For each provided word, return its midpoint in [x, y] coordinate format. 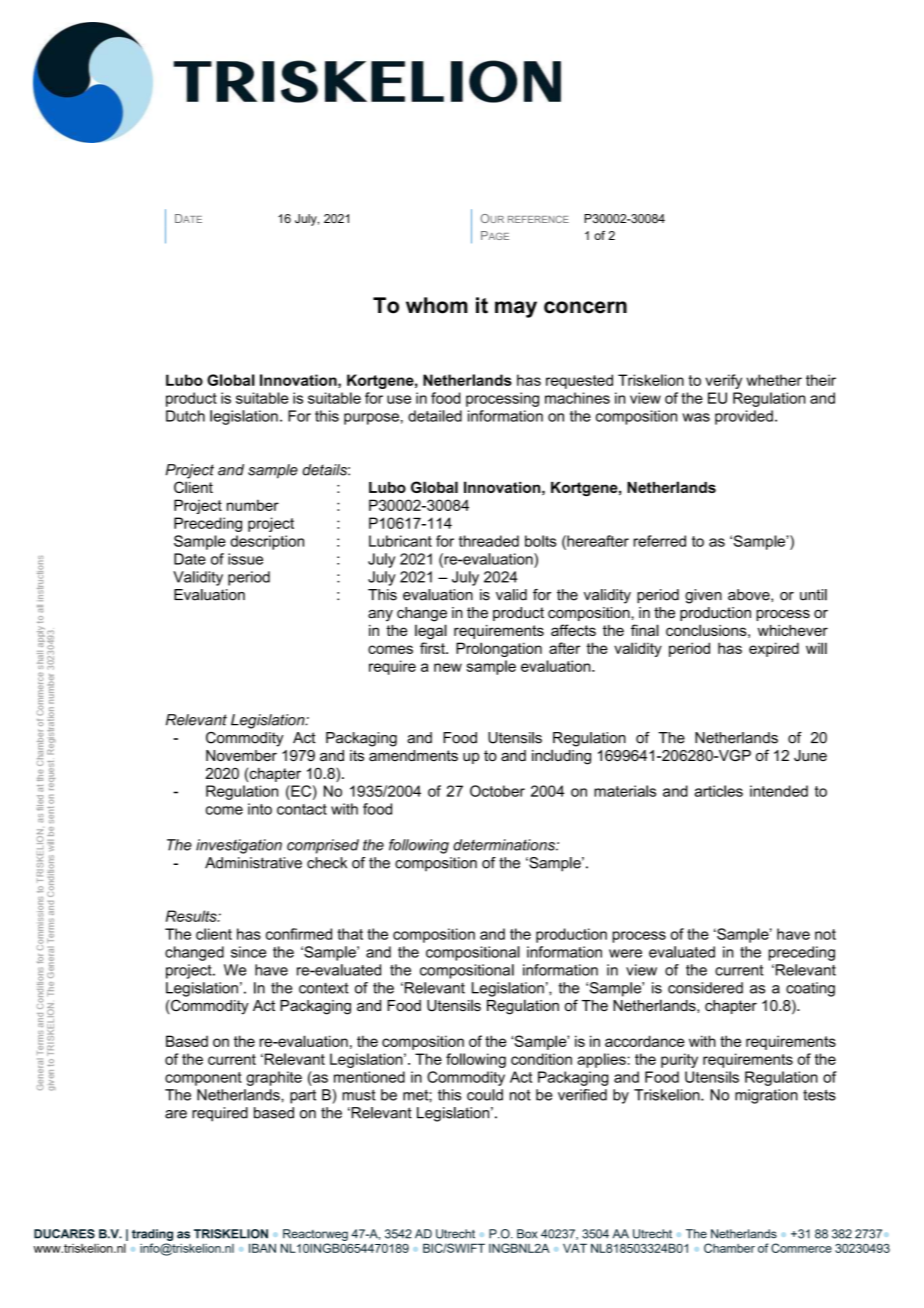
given [703, 596]
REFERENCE [538, 219]
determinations [505, 845]
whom [437, 305]
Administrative [253, 863]
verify [723, 381]
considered [705, 988]
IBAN [262, 1248]
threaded [489, 541]
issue [245, 559]
